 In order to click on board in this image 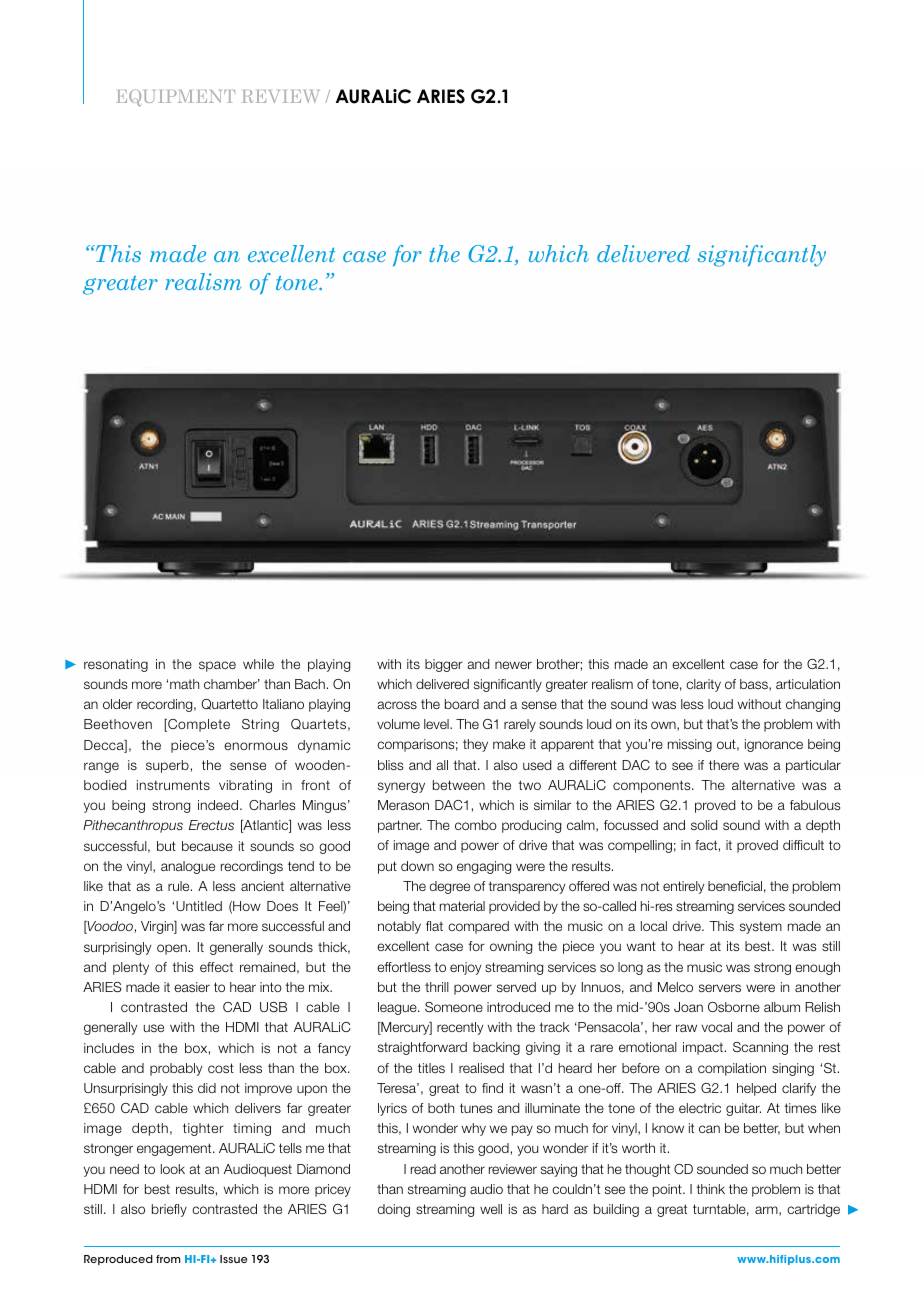, I will do `click(462, 704)`.
